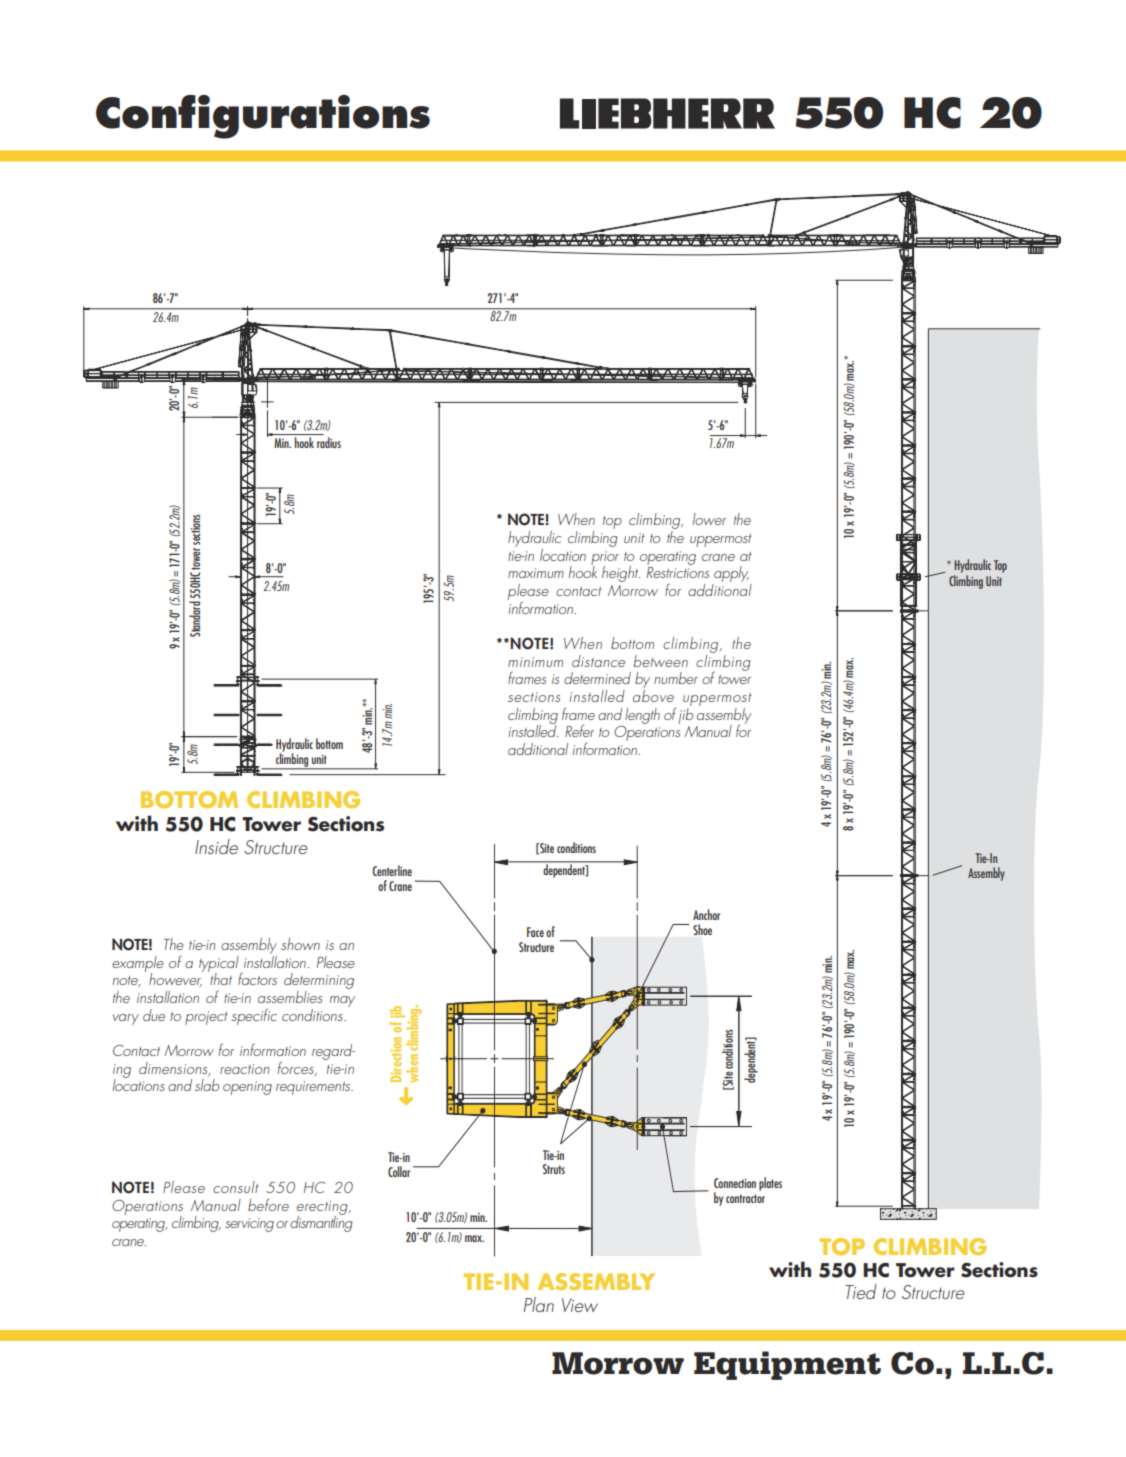 Image resolution: width=1126 pixels, height=1457 pixels. I want to click on radius, so click(329, 442).
